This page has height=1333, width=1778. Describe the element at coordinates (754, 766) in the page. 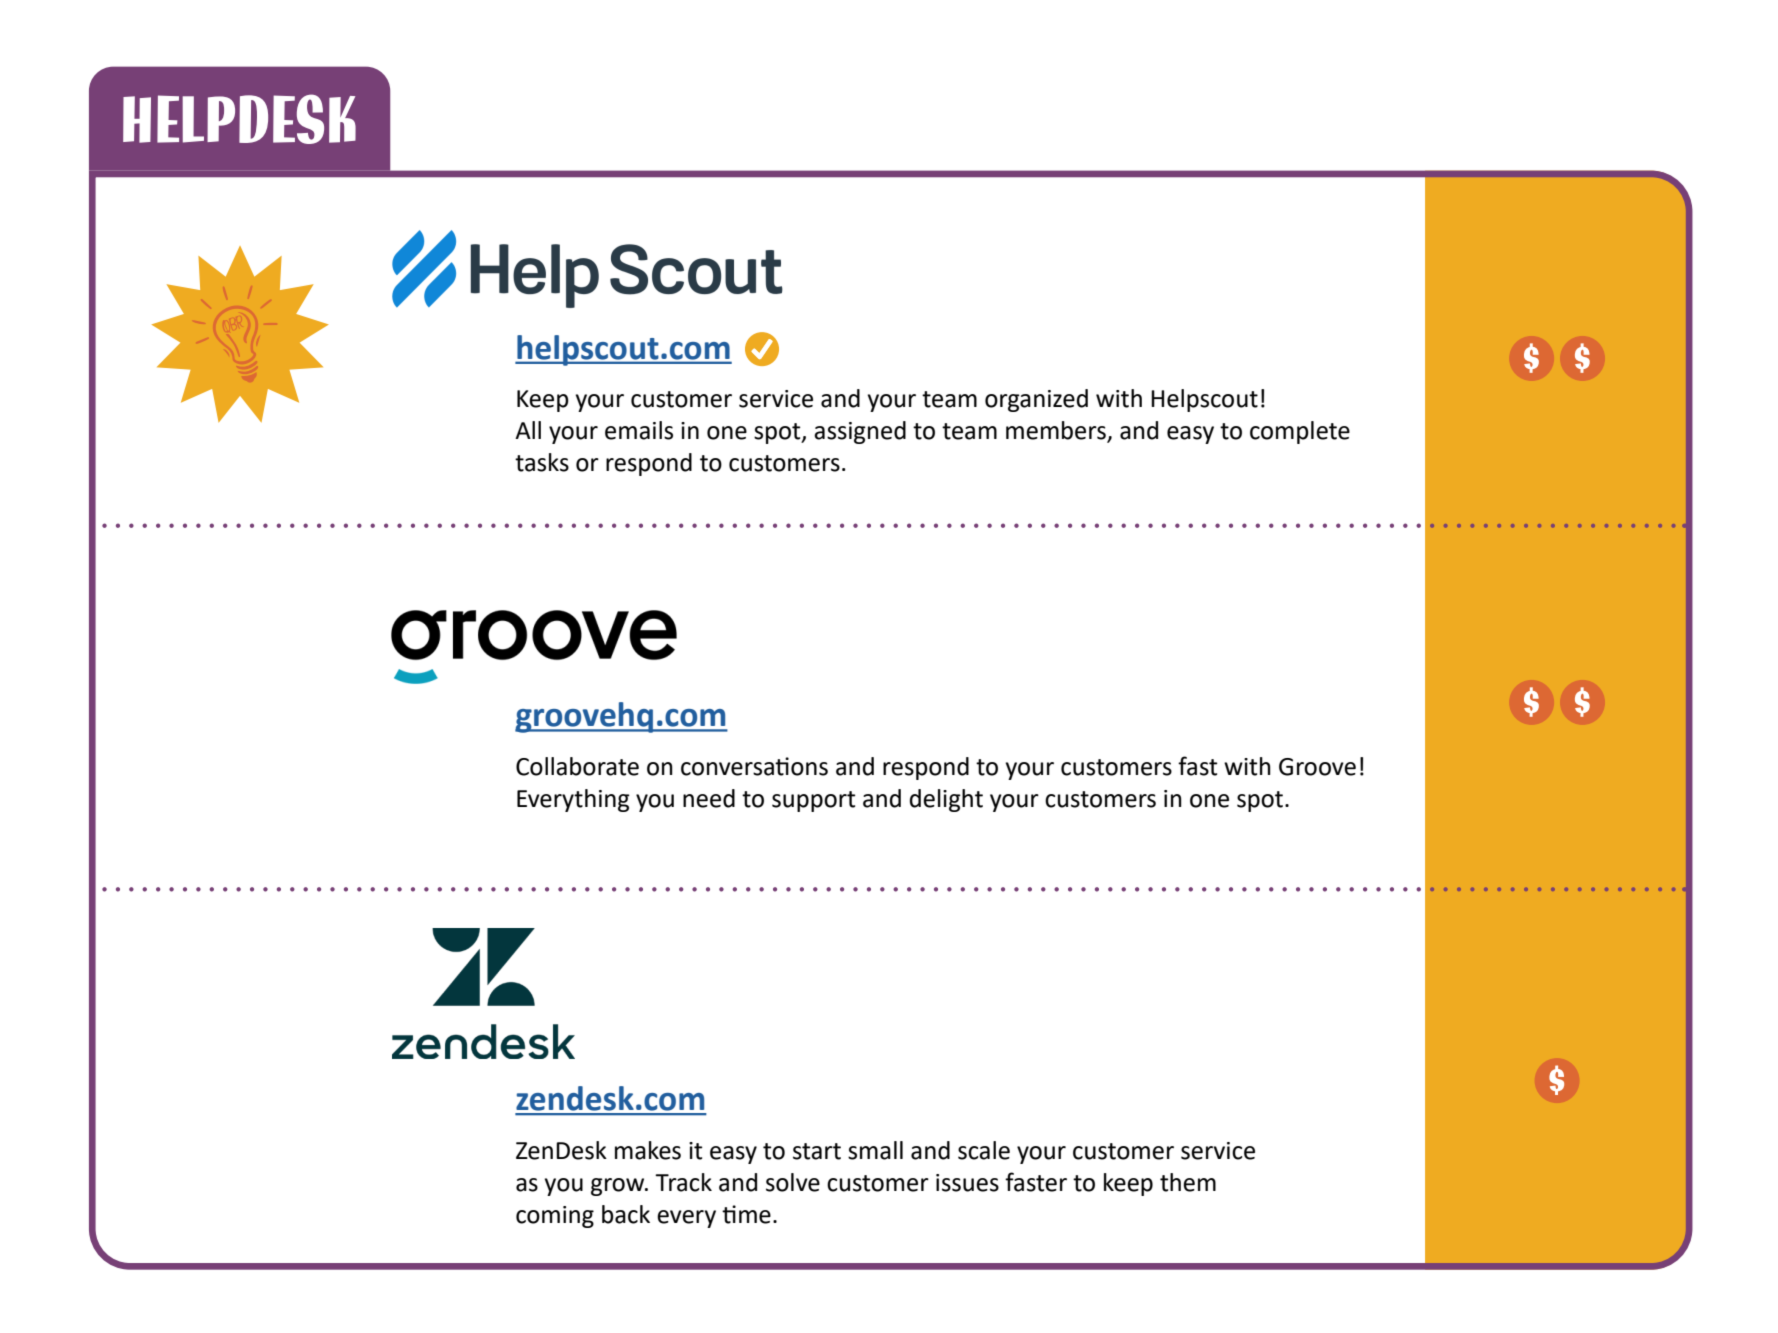

I see `conversations` at that location.
